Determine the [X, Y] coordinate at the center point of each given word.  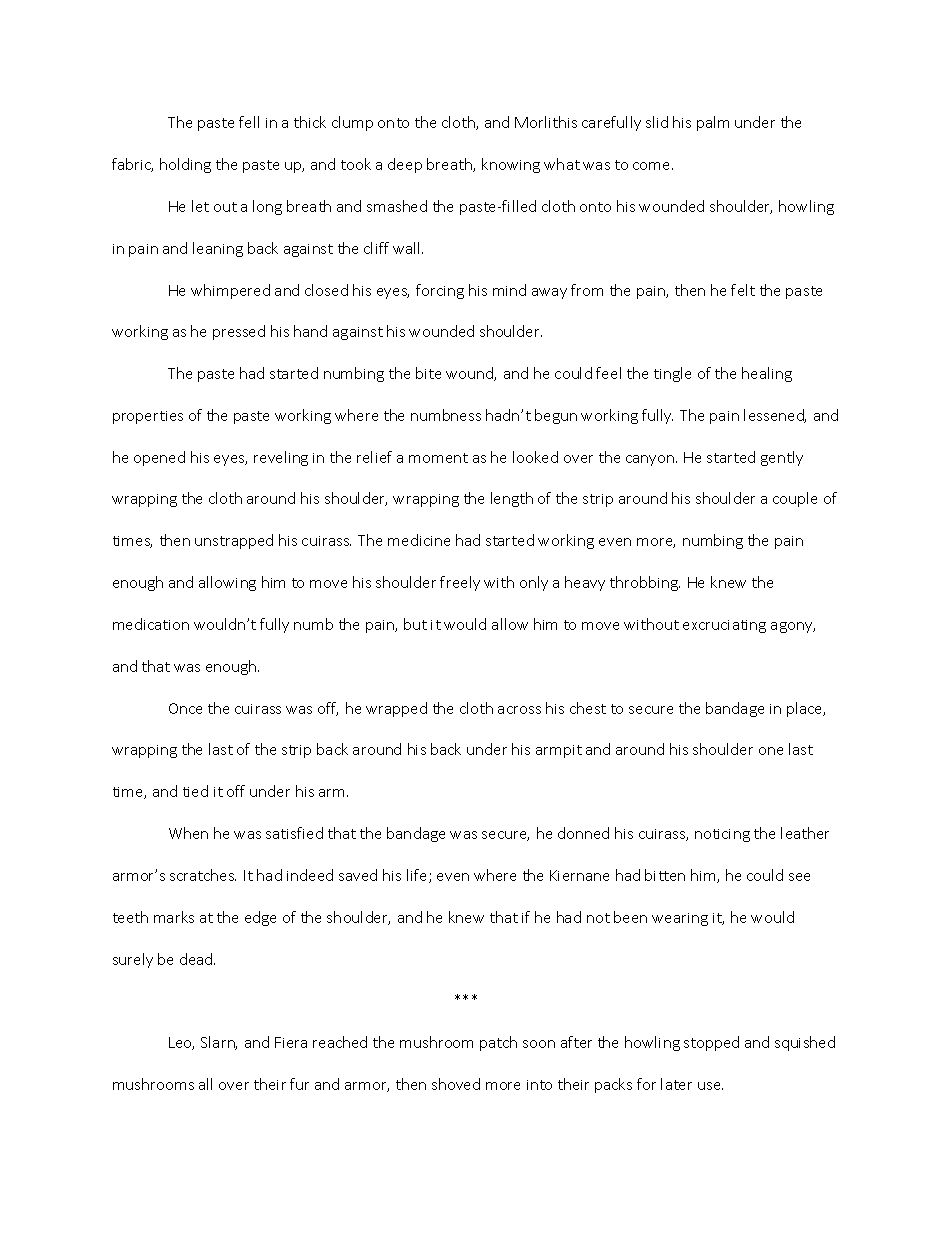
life [418, 876]
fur [299, 1084]
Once [185, 708]
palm [713, 123]
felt [743, 290]
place [806, 709]
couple [795, 499]
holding [185, 165]
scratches [203, 875]
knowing [511, 165]
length [512, 499]
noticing [722, 835]
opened [159, 458]
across [519, 710]
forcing [440, 291]
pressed [239, 332]
